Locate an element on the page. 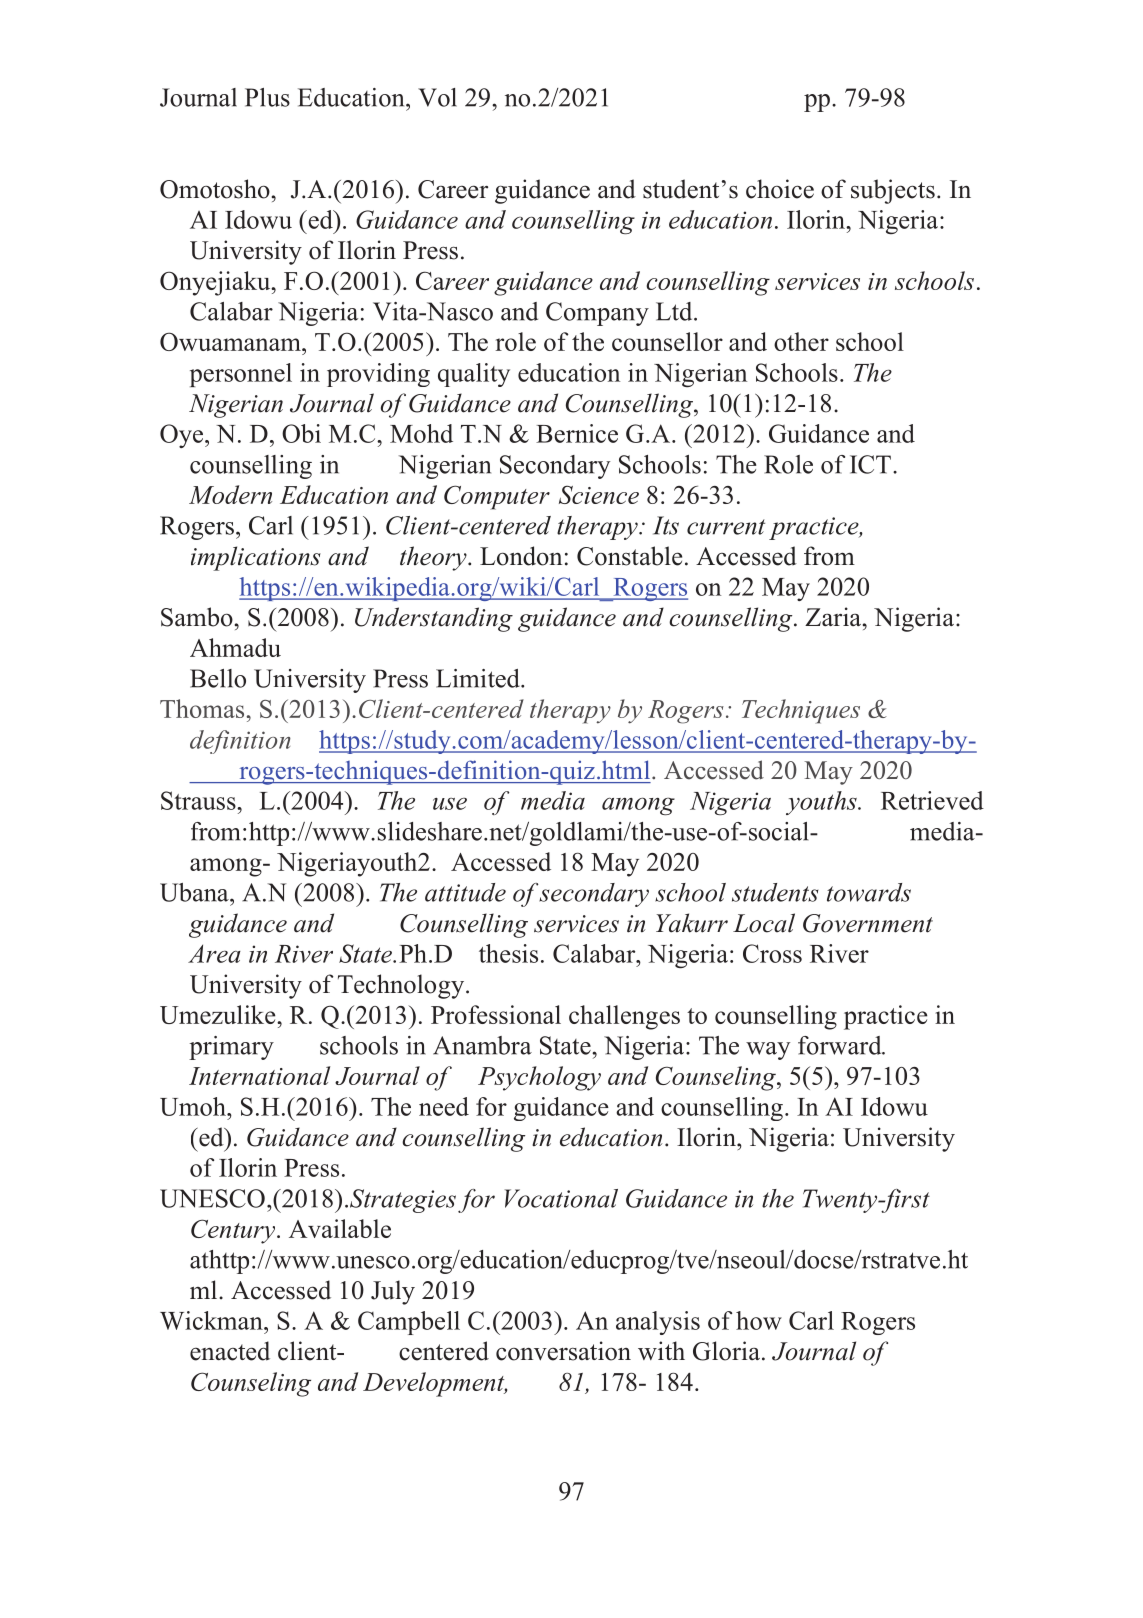 The width and height of the image is (1143, 1618). Limited is located at coordinates (479, 678).
